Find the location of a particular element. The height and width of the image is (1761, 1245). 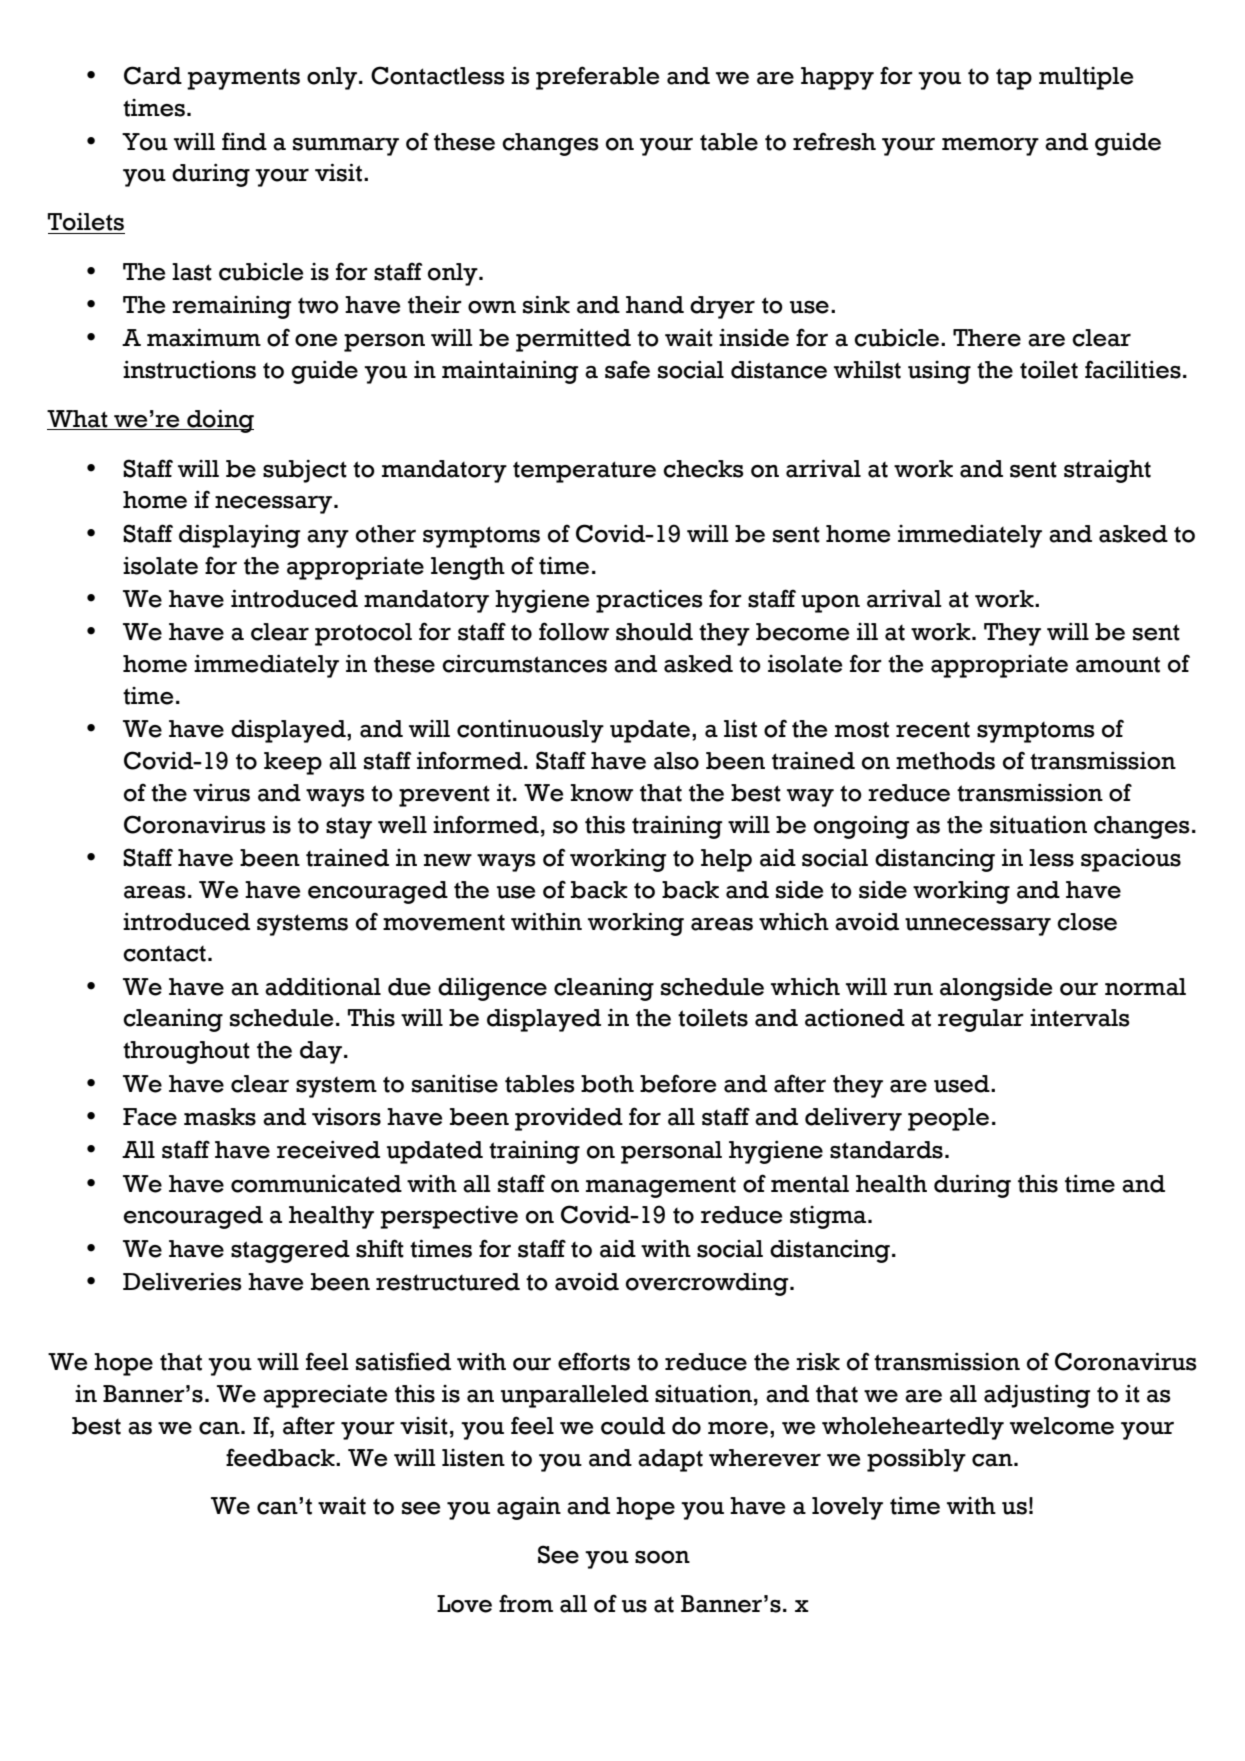

memory is located at coordinates (990, 147).
